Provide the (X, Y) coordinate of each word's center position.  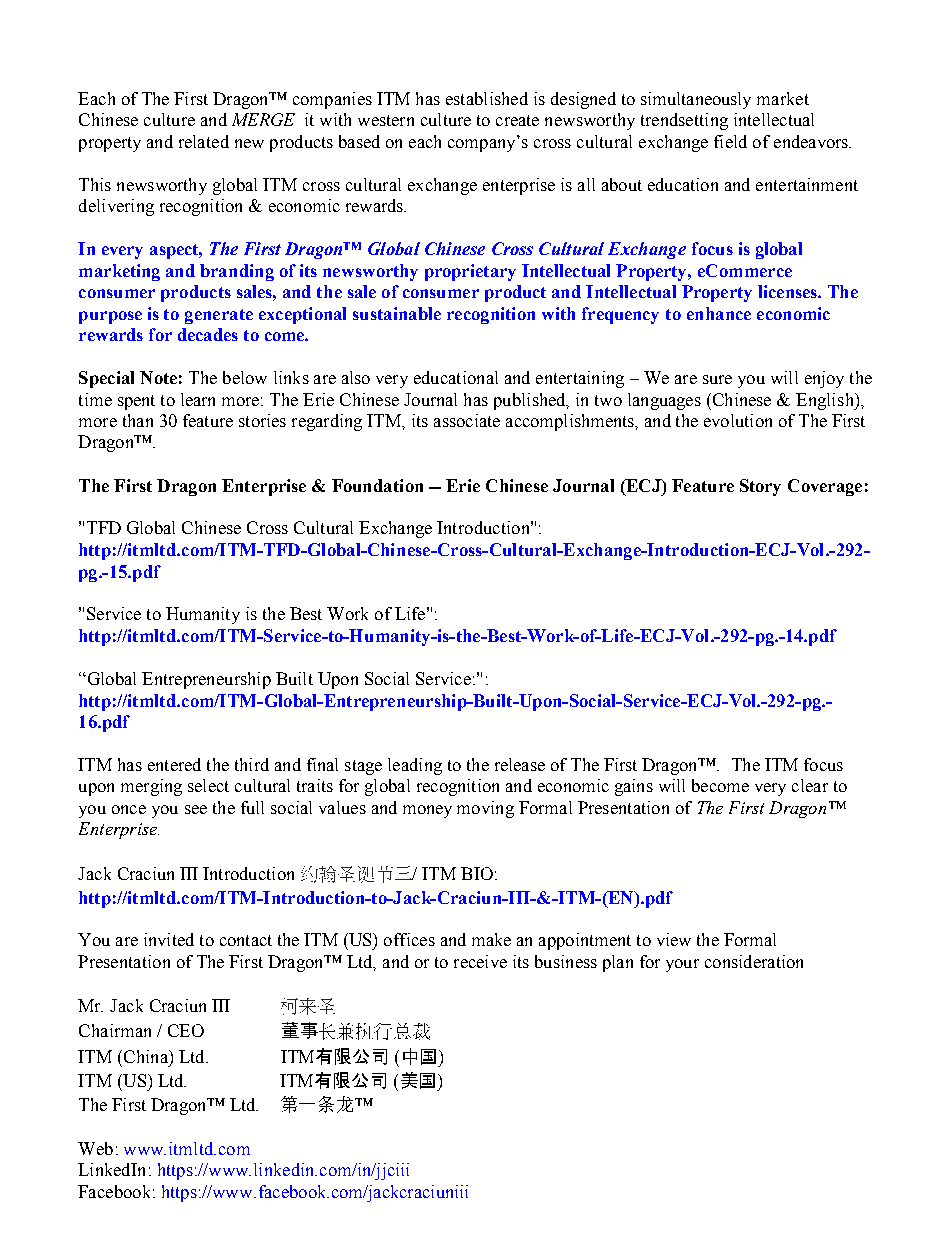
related (204, 141)
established (487, 98)
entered (174, 764)
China (145, 1056)
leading (415, 766)
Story (760, 487)
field (730, 141)
